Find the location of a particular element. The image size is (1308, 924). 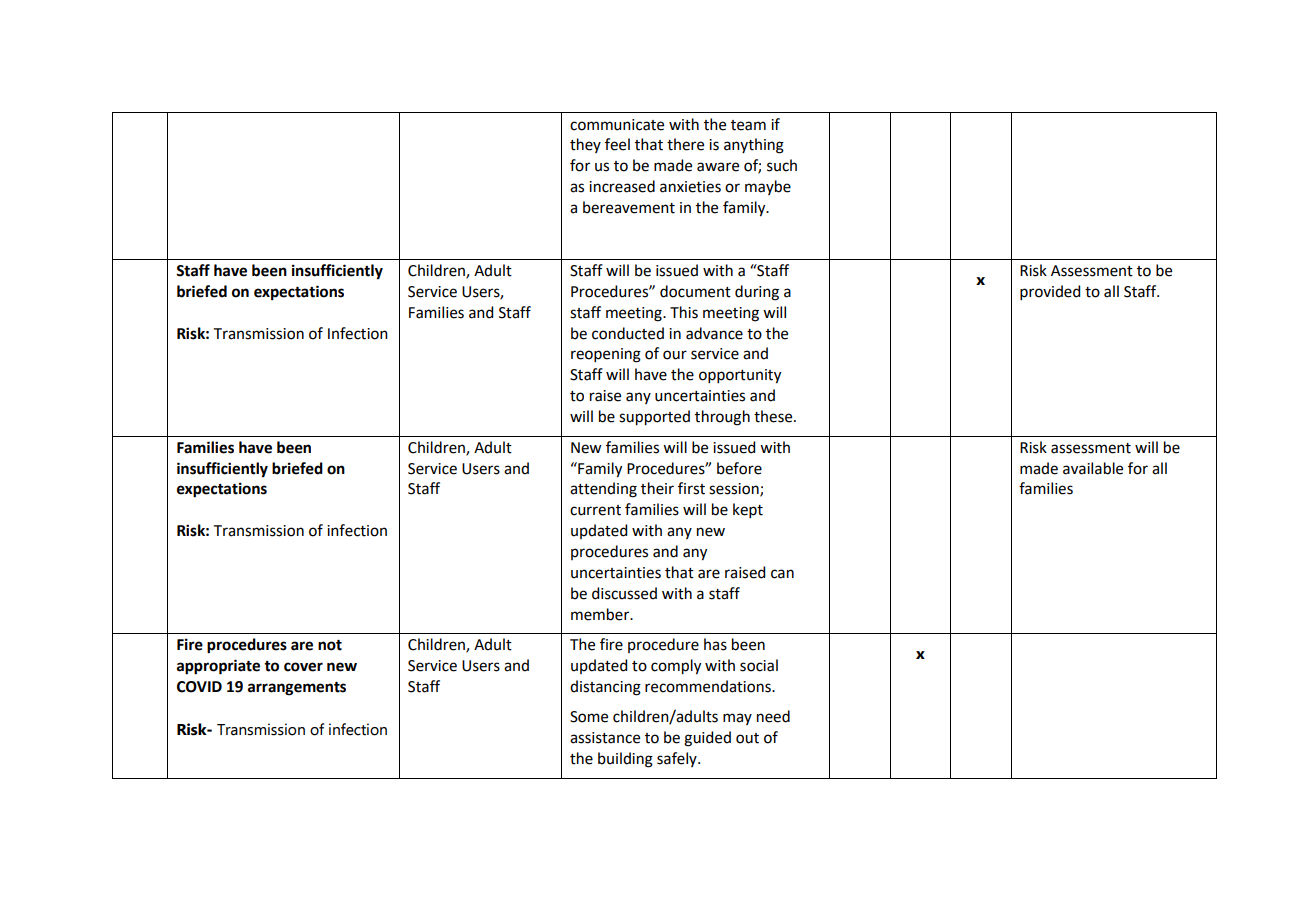

arrangements is located at coordinates (297, 689).
